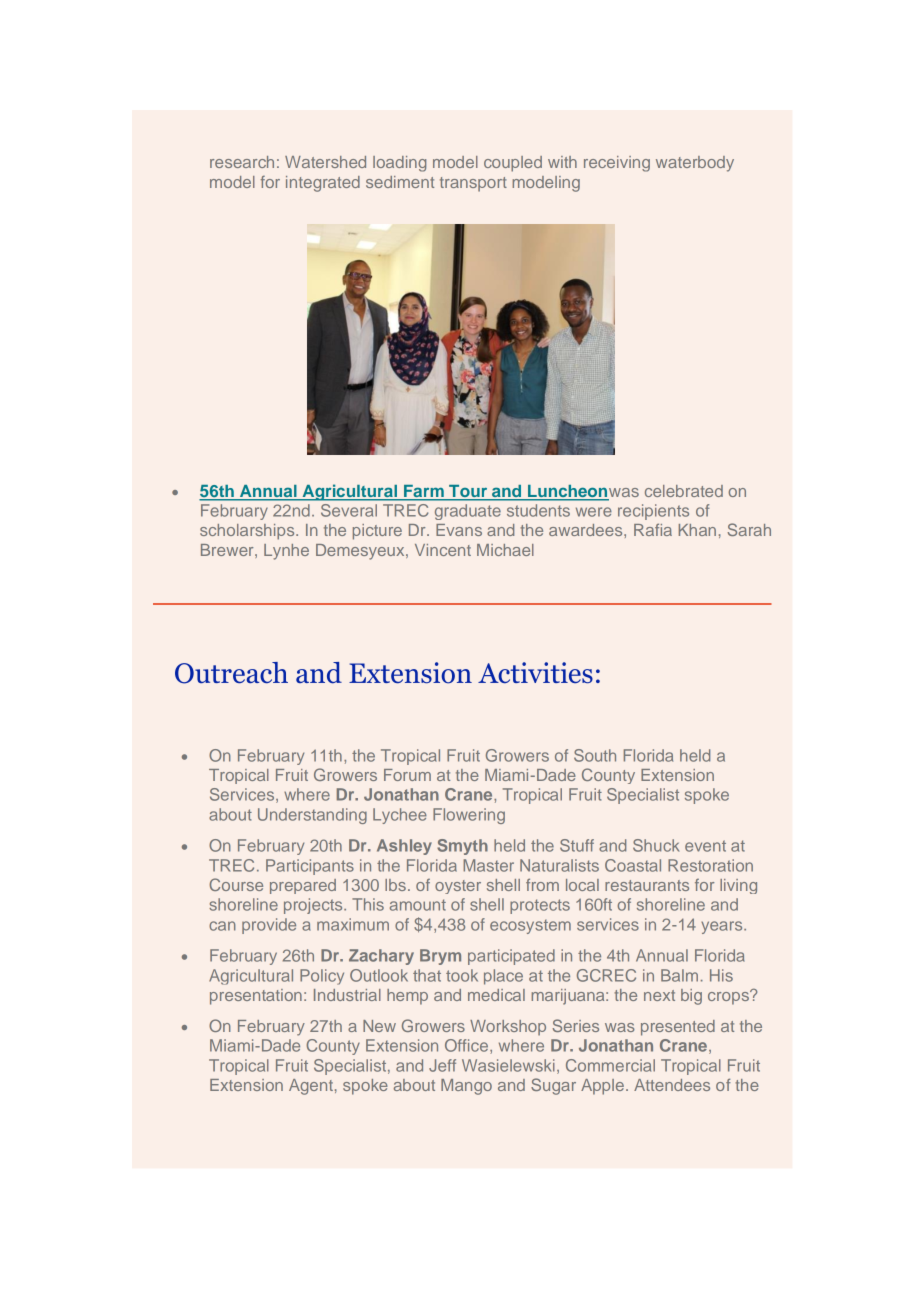  I want to click on Attendees, so click(672, 1085).
